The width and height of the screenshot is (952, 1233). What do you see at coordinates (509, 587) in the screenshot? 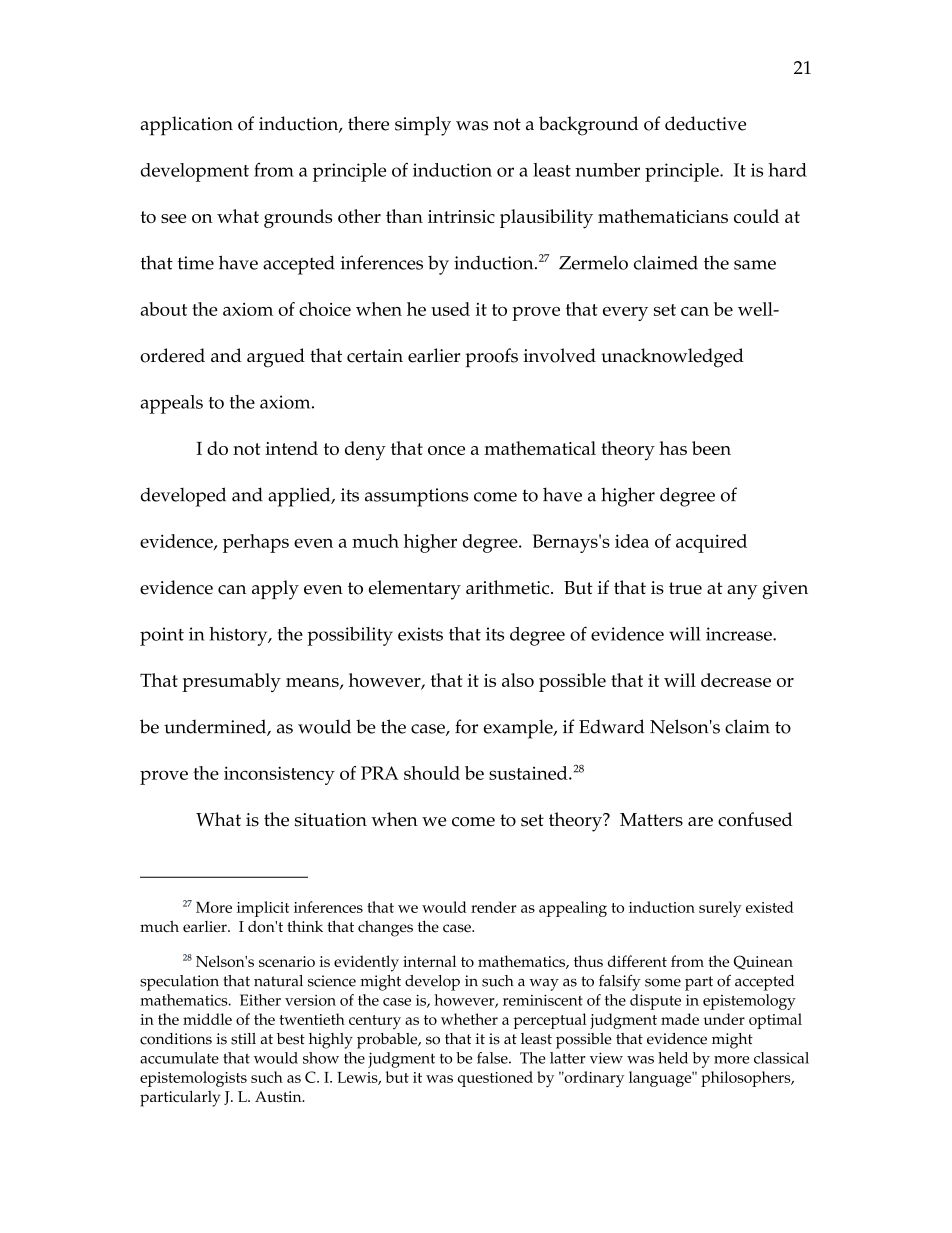
I see `arithmetic` at bounding box center [509, 587].
